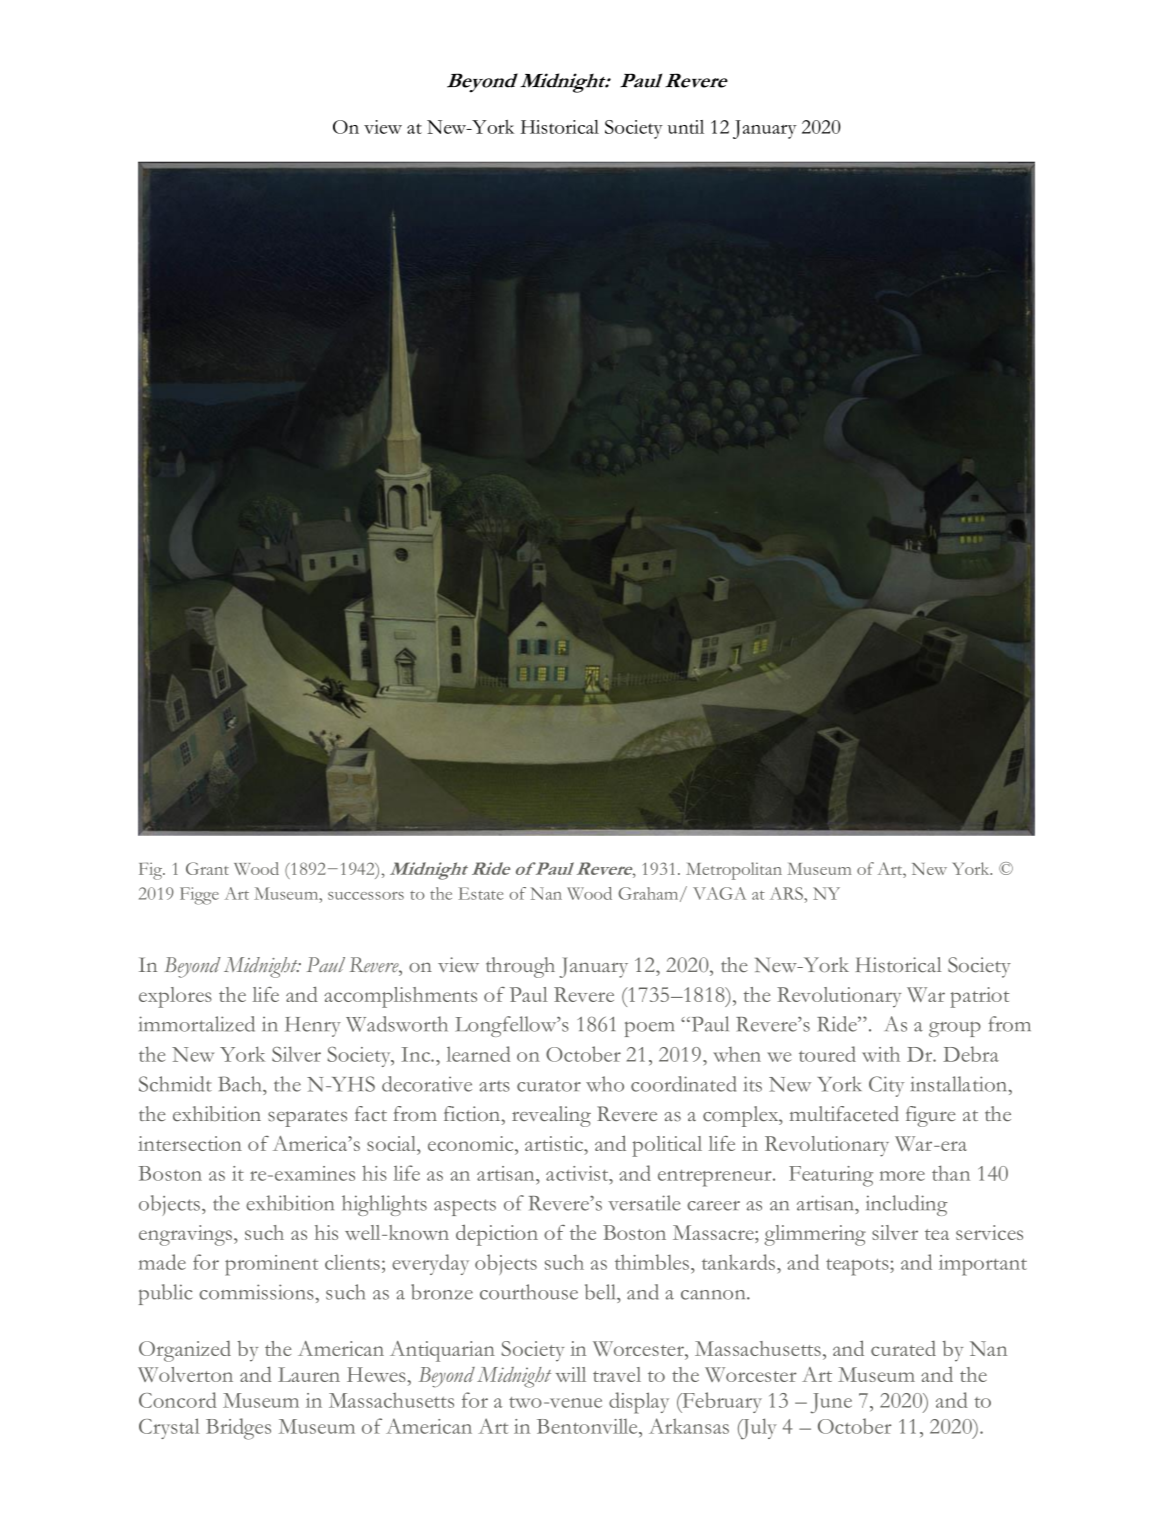  I want to click on Metropolitan, so click(734, 871).
